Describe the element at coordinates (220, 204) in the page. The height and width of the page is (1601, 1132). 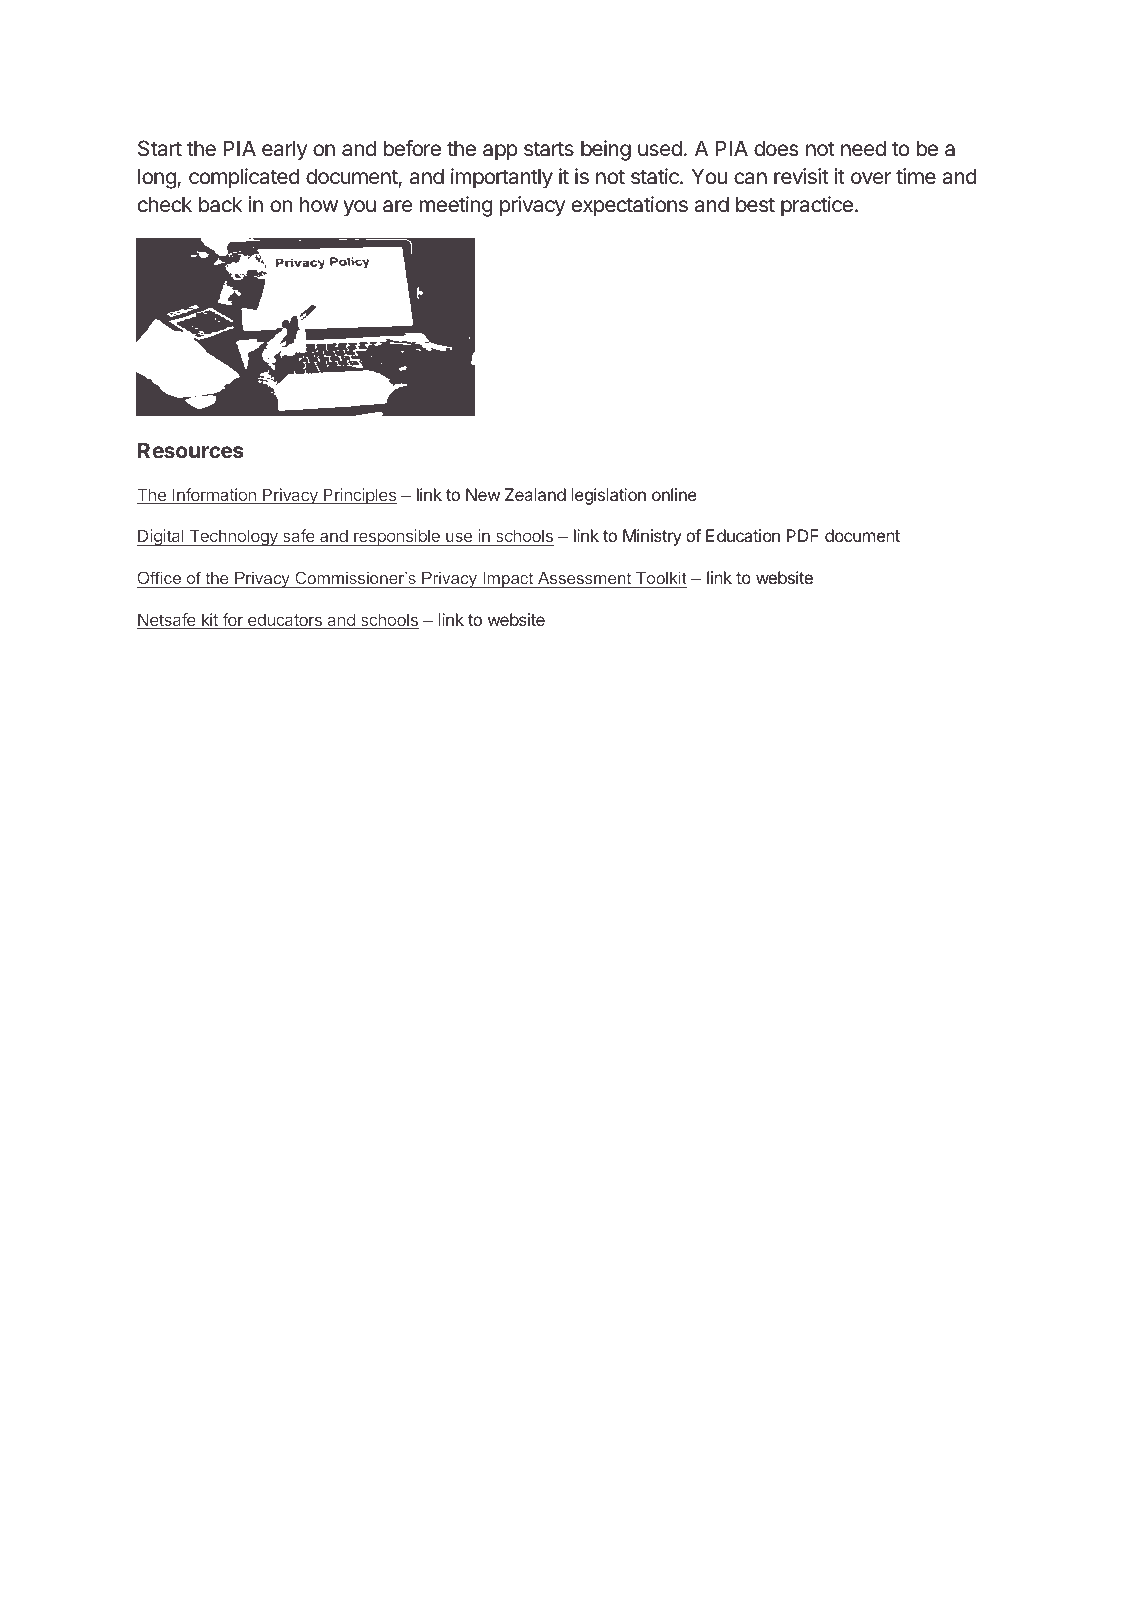
I see `back` at that location.
